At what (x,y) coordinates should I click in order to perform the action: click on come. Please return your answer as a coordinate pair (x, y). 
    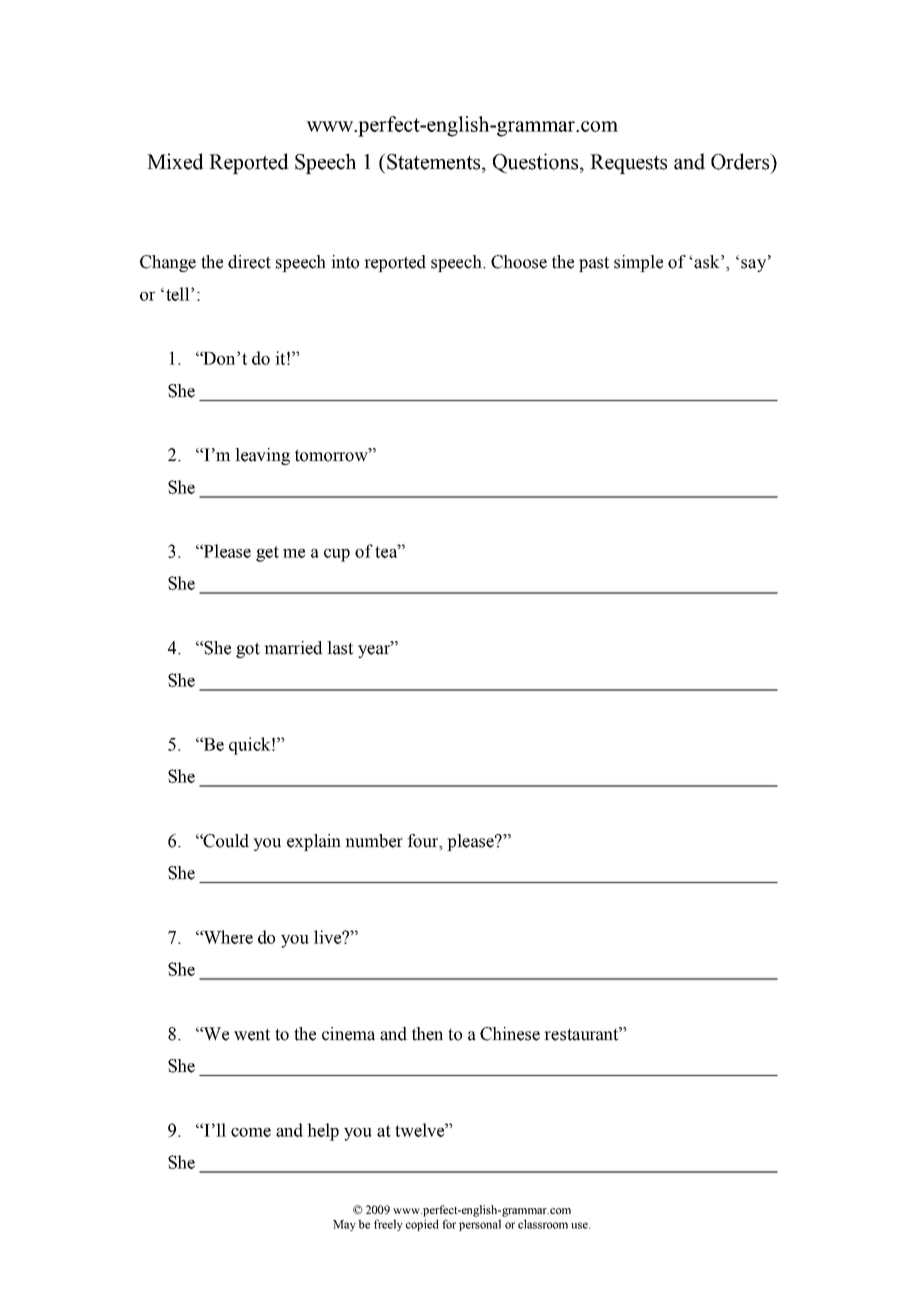
    Looking at the image, I should click on (251, 1132).
